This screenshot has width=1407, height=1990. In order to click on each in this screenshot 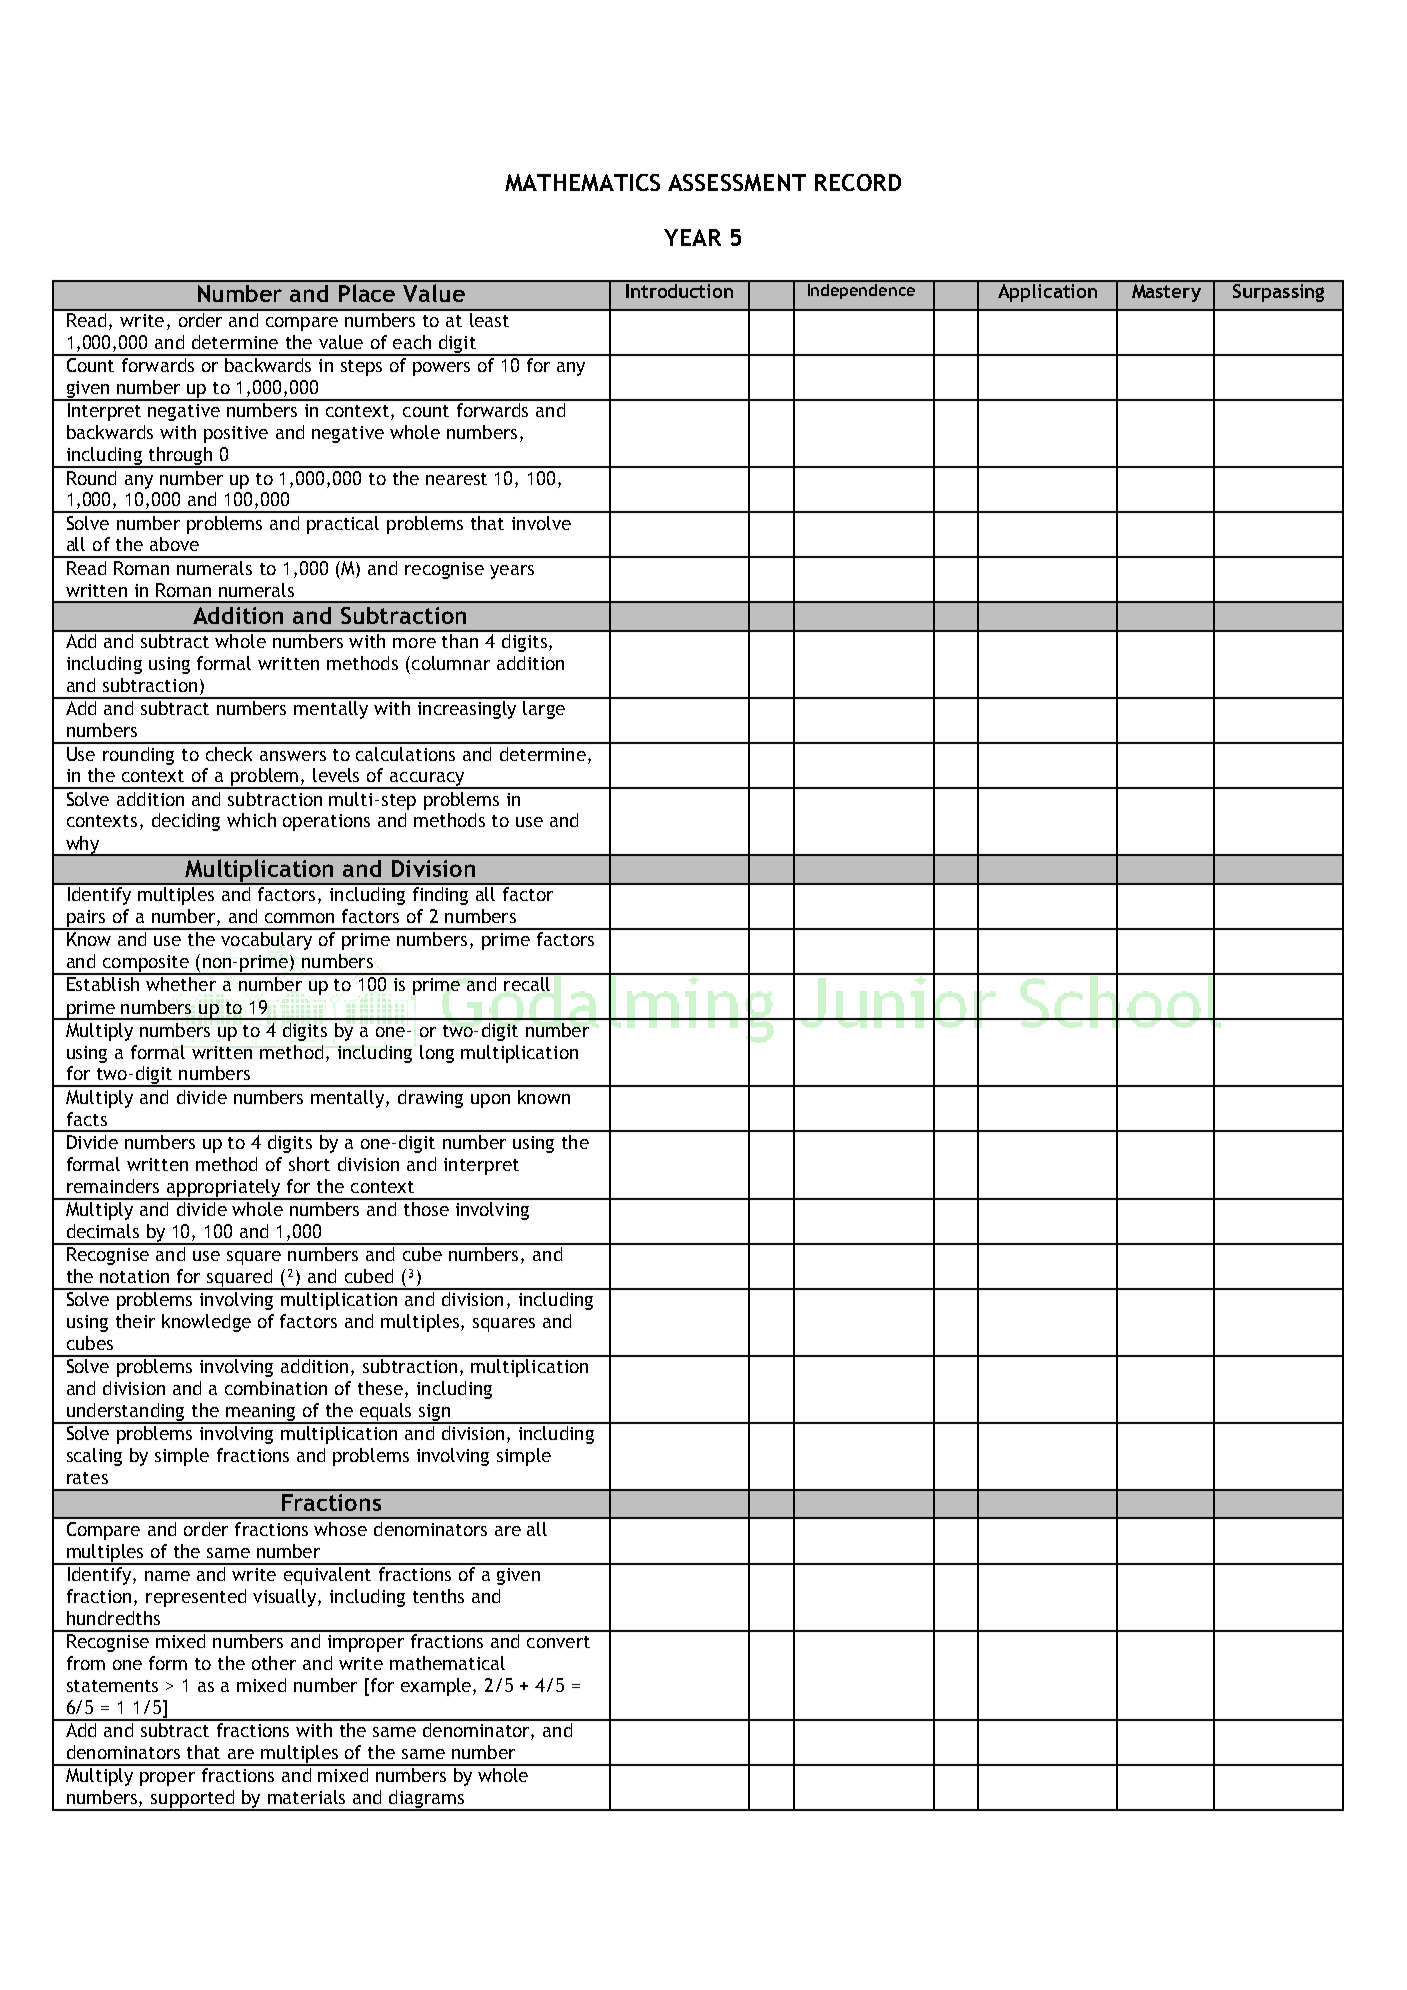, I will do `click(412, 342)`.
